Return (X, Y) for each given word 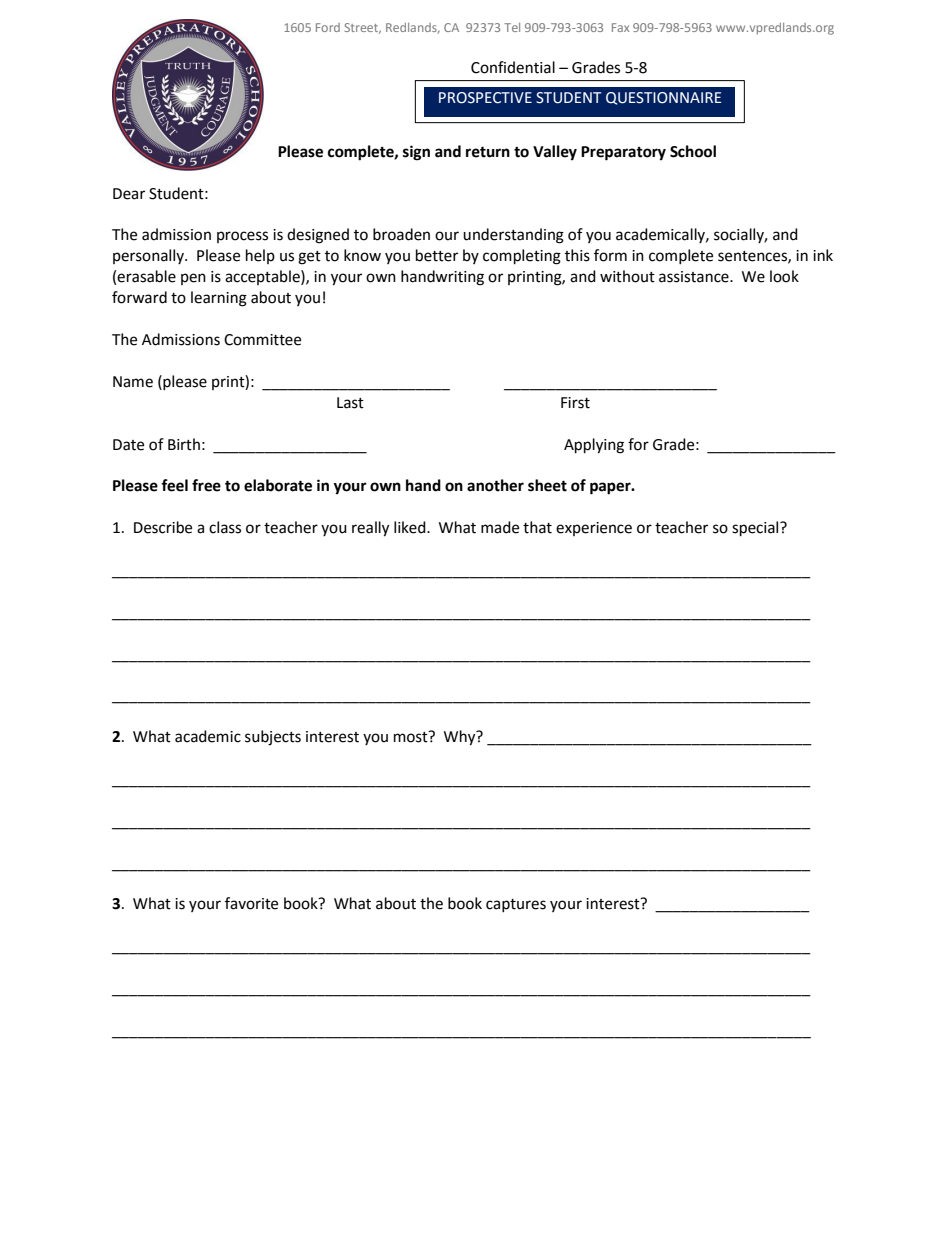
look (784, 276)
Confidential (513, 67)
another (495, 485)
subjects (273, 738)
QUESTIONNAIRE (663, 98)
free (206, 485)
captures (516, 905)
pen (193, 279)
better (437, 255)
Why (461, 738)
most (412, 737)
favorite (251, 903)
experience (594, 529)
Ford (328, 27)
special (756, 529)
